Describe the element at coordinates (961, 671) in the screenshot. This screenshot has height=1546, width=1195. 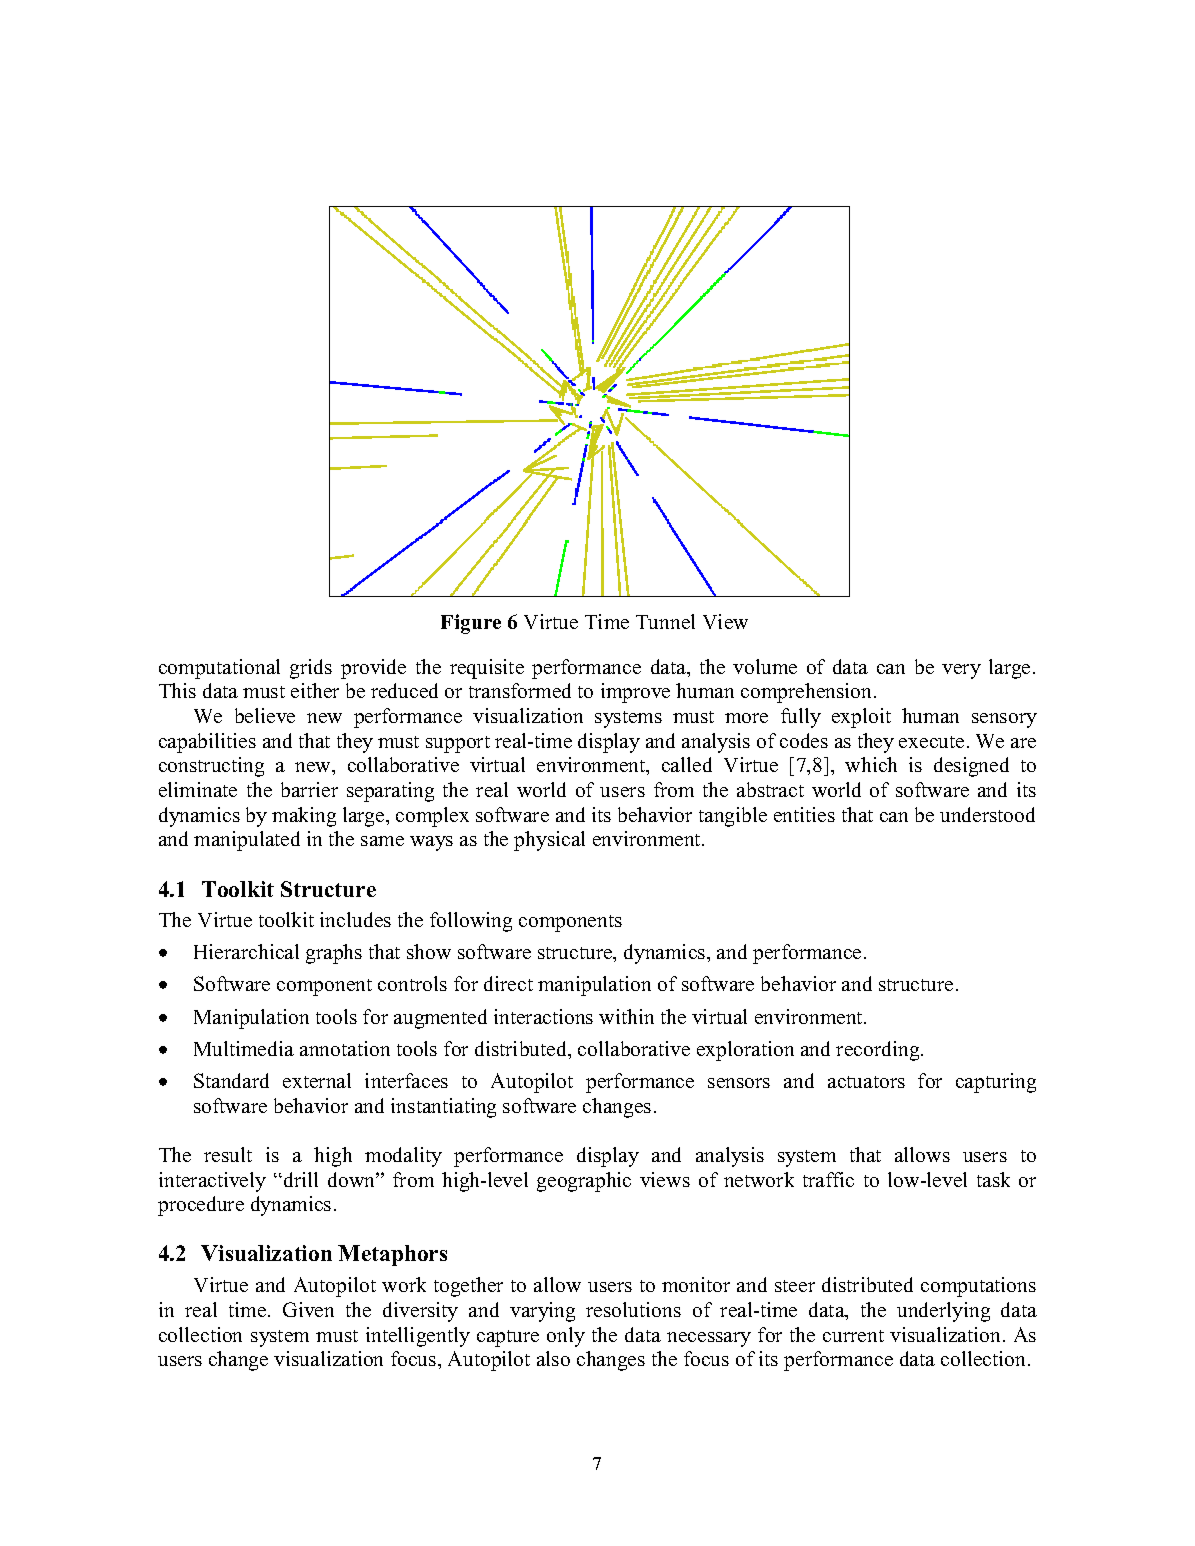
I see `very` at that location.
